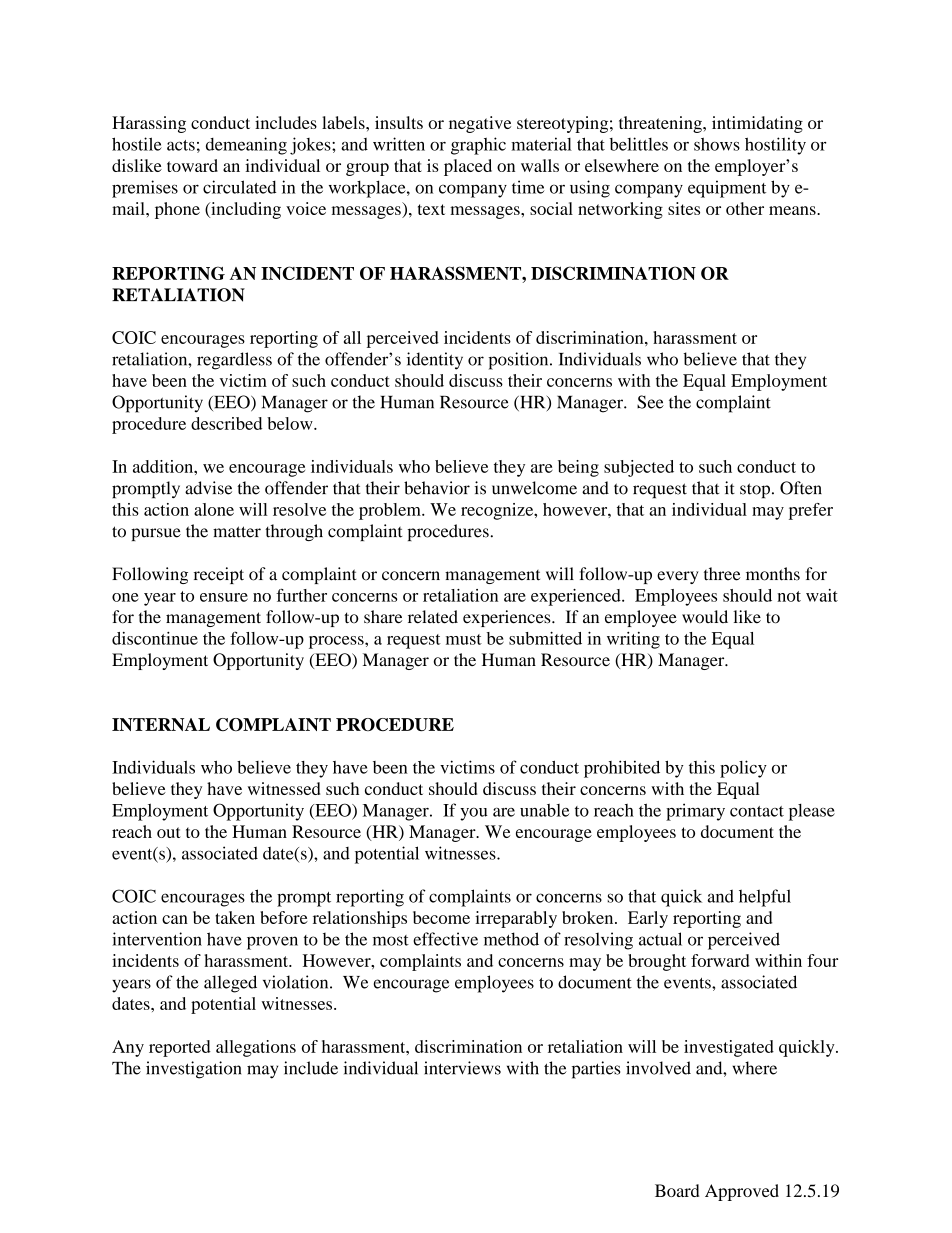 This screenshot has height=1233, width=952. Describe the element at coordinates (462, 1068) in the screenshot. I see `interviews` at that location.
